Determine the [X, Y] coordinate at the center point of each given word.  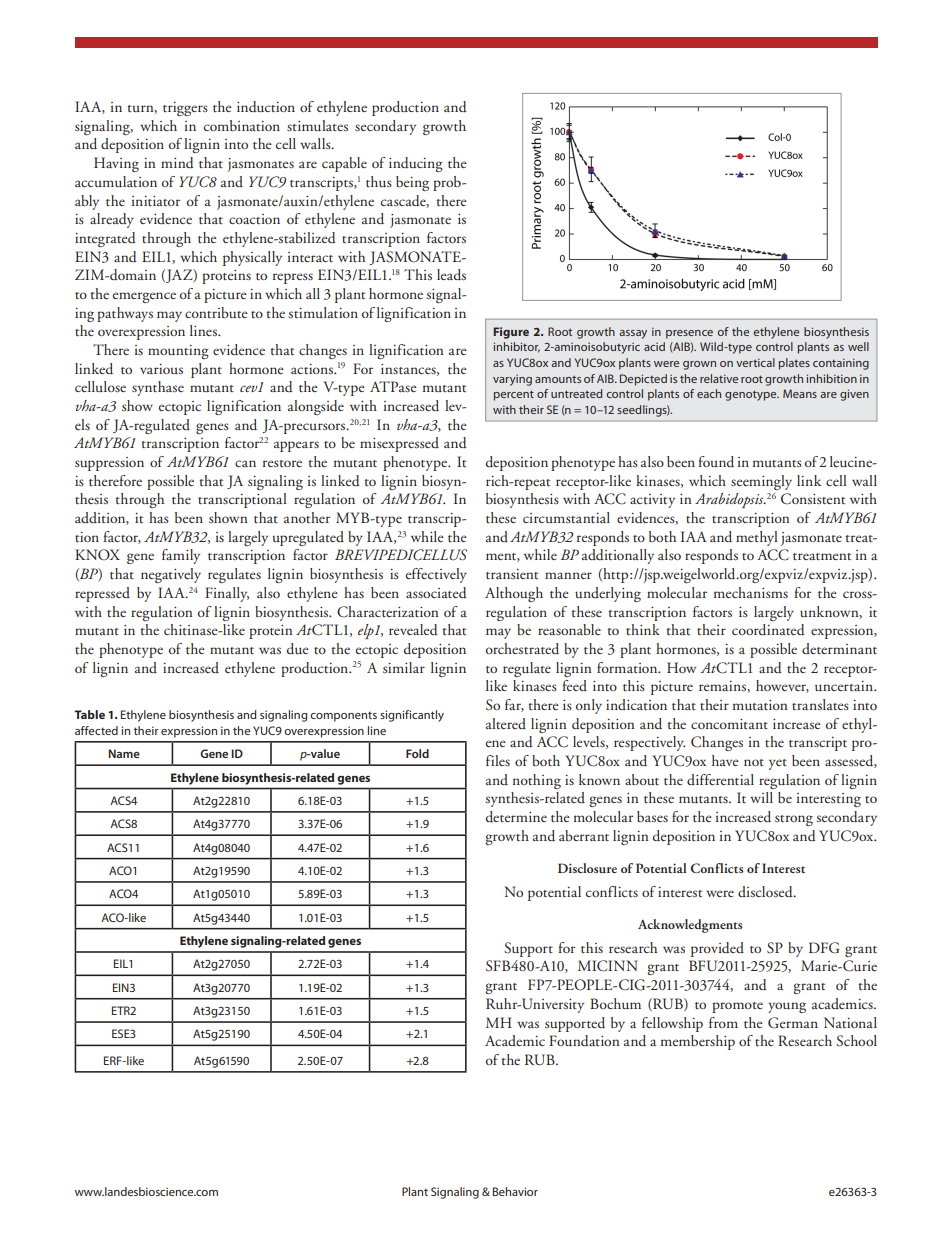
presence [689, 334]
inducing [416, 164]
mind [177, 163]
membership [698, 1042]
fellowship [672, 1024]
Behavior [515, 1191]
